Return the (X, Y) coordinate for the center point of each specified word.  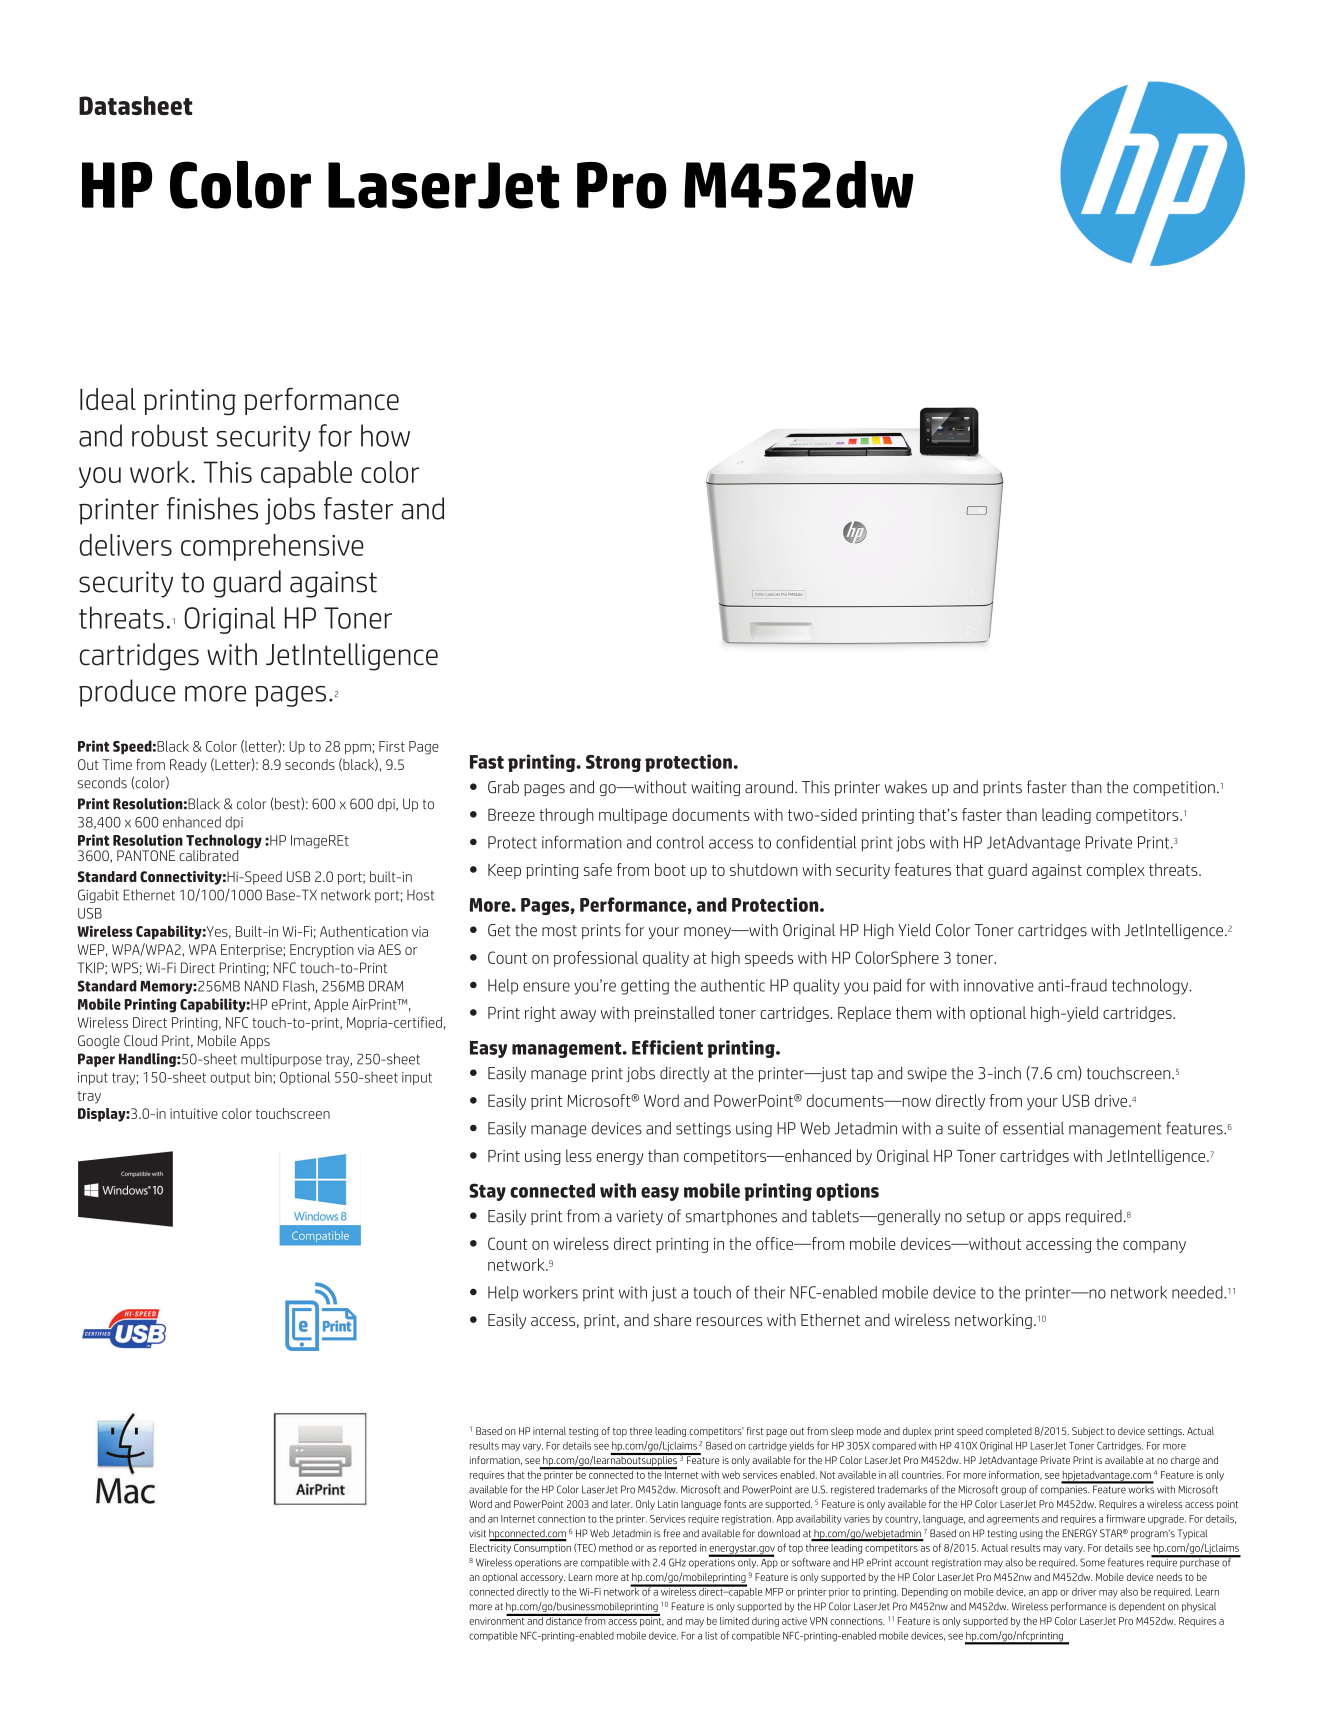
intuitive (194, 1113)
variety (639, 1217)
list (711, 1636)
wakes (906, 787)
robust (170, 435)
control (680, 842)
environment (498, 1620)
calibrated (208, 855)
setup (986, 1218)
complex (1115, 871)
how (385, 435)
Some (1092, 1562)
